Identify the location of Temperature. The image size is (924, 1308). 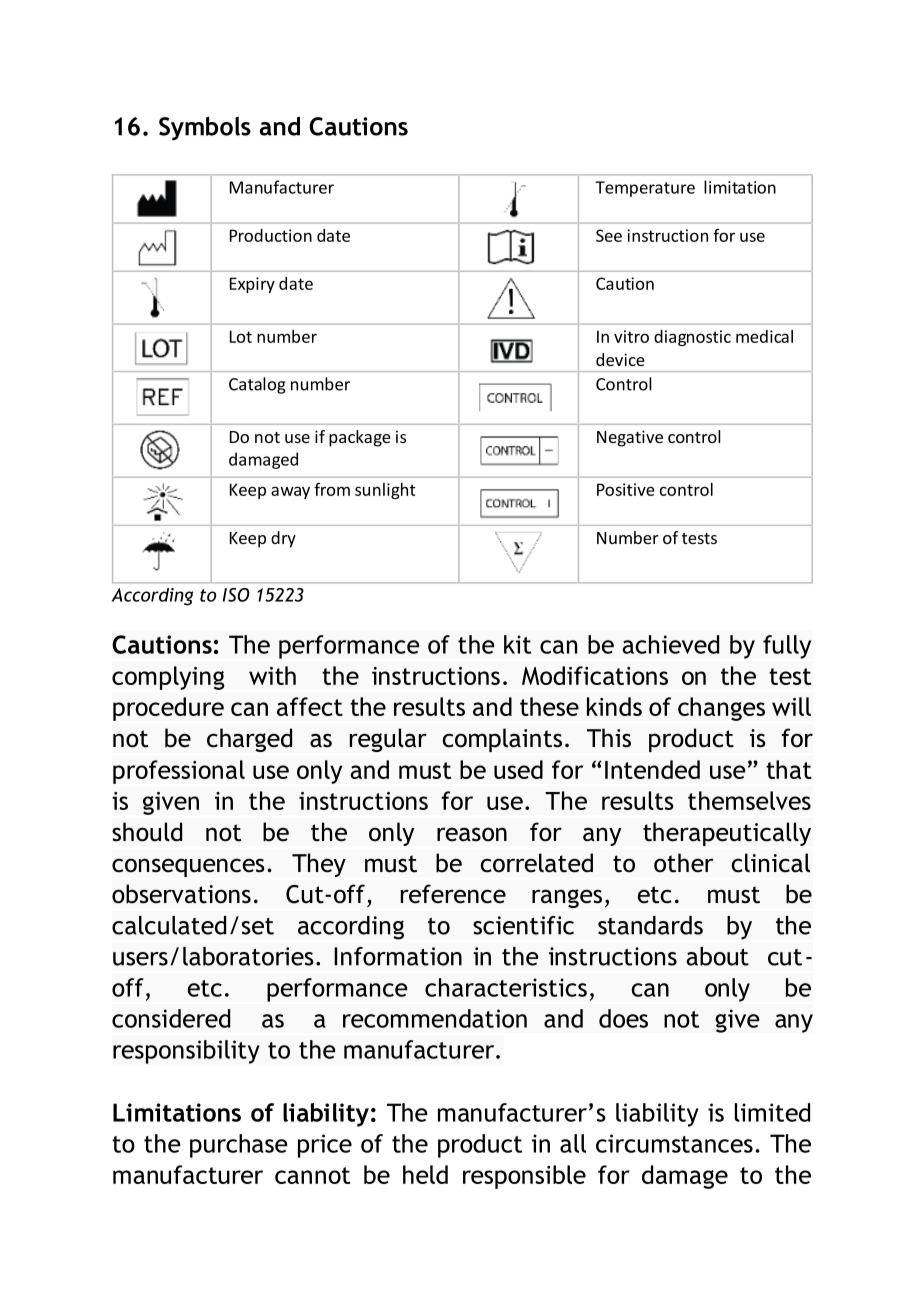
(645, 189).
